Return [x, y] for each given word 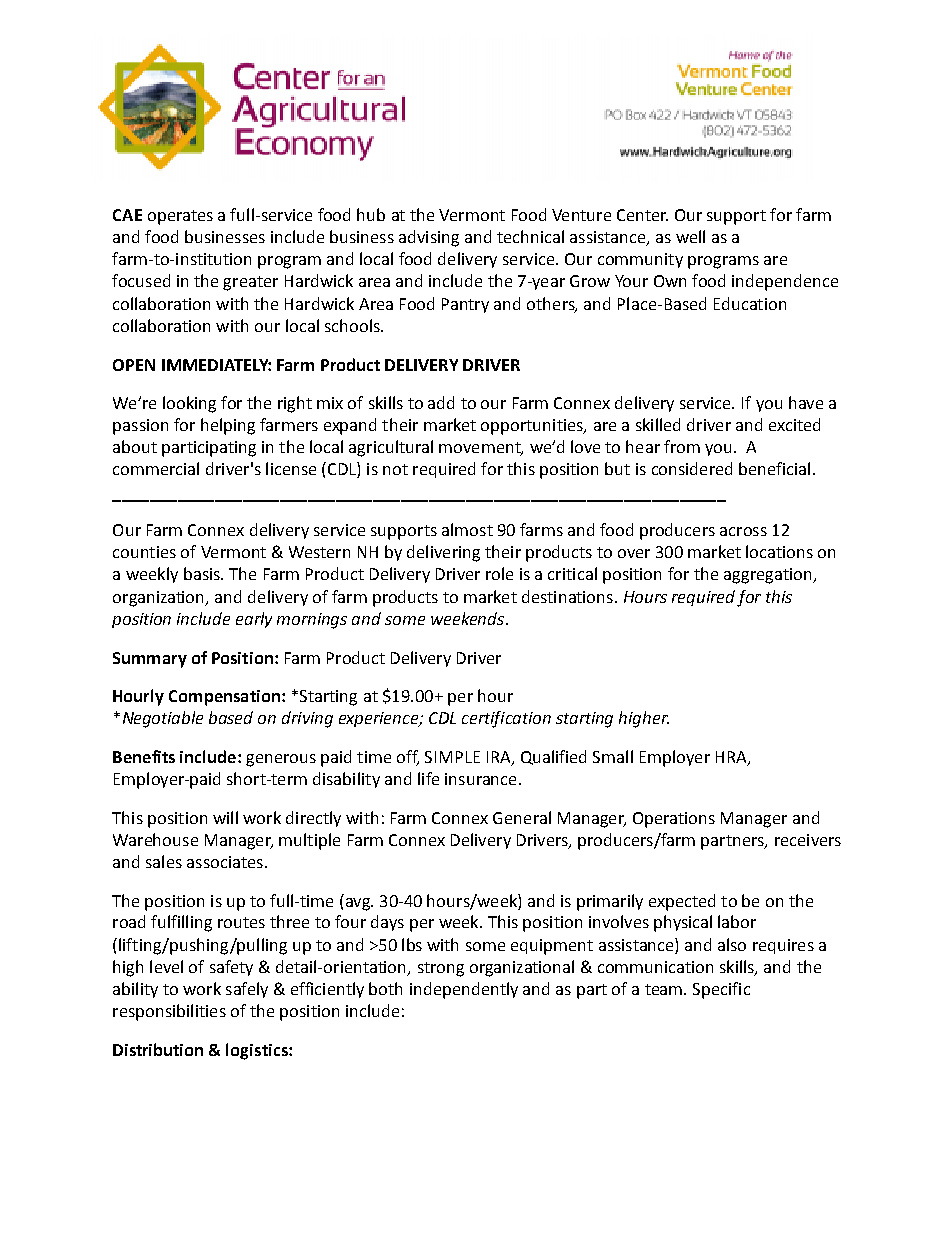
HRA [732, 758]
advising [429, 238]
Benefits [144, 756]
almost [467, 529]
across [743, 531]
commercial [156, 468]
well [690, 236]
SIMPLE [452, 757]
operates [180, 217]
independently [464, 990]
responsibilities [169, 1012]
